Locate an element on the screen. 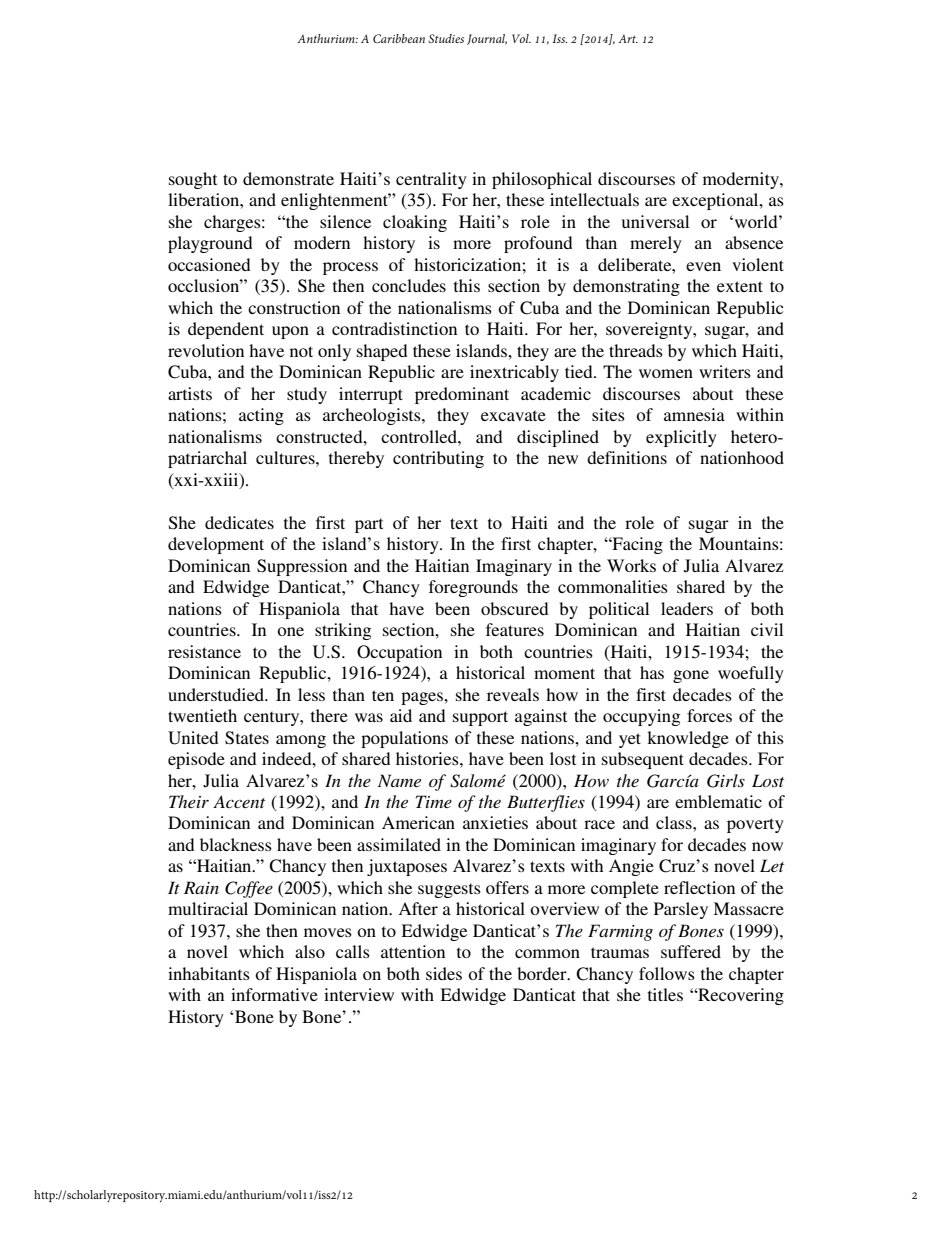 This screenshot has width=952, height=1233. suffered is located at coordinates (691, 951).
